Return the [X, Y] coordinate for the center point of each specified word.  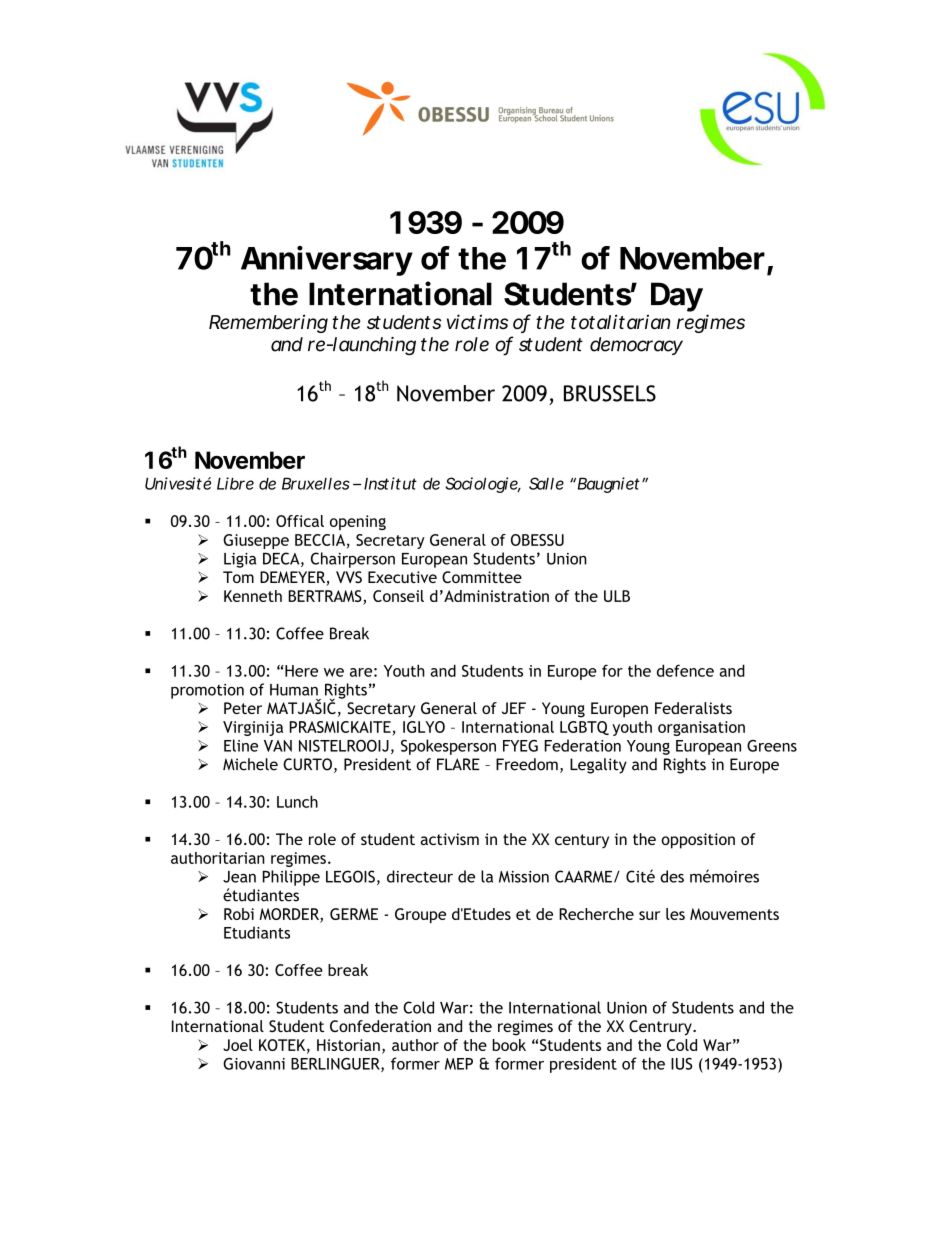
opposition [698, 841]
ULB [617, 596]
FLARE [458, 764]
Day [677, 297]
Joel [238, 1045]
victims [477, 322]
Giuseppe [256, 541]
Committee [482, 577]
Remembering [268, 323]
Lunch [297, 801]
